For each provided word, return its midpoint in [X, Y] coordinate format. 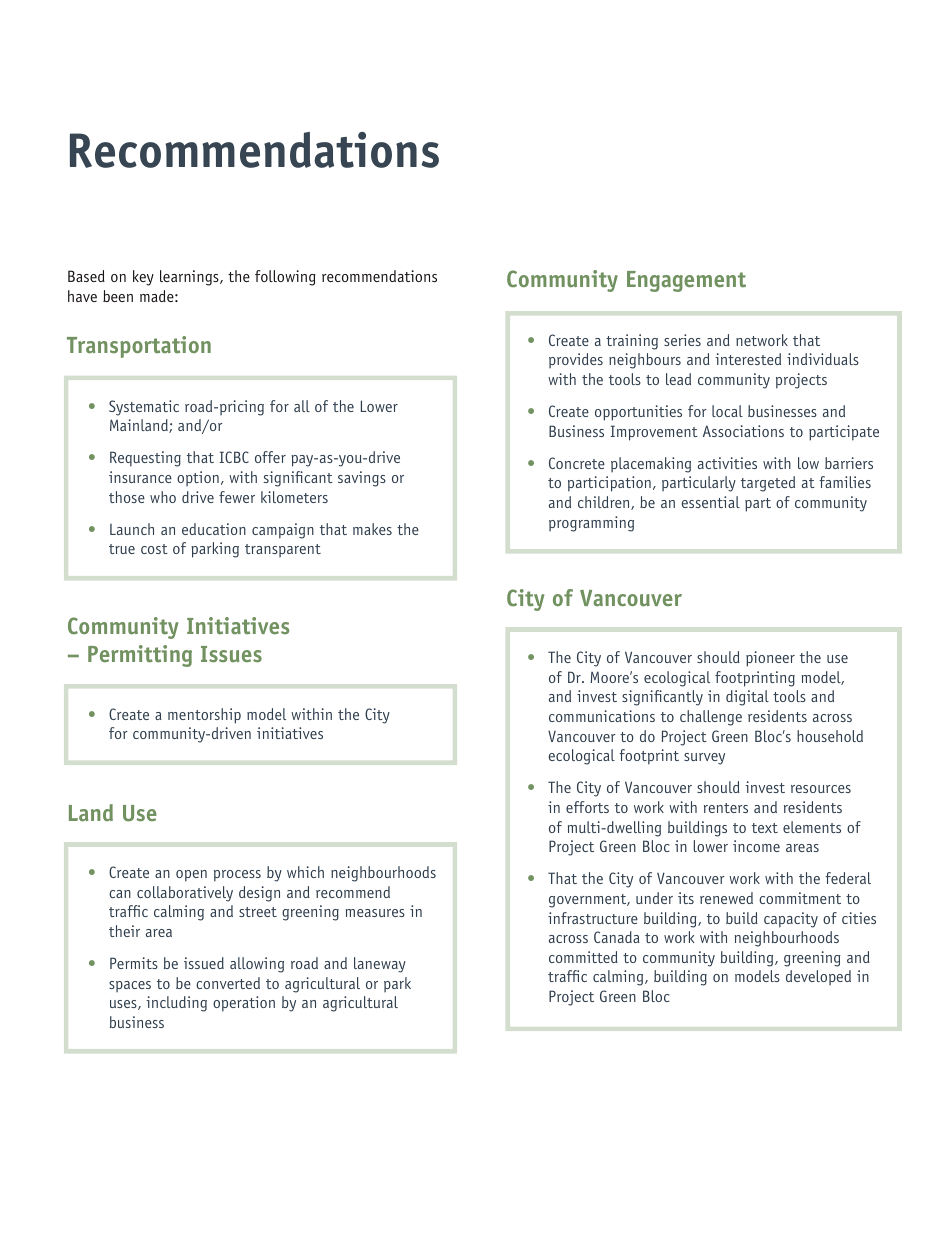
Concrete [577, 463]
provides [576, 360]
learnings [190, 278]
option [198, 478]
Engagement [686, 281]
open [191, 876]
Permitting [140, 656]
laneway [380, 965]
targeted [768, 484]
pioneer [770, 659]
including [176, 1004]
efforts [587, 807]
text [765, 828]
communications [602, 716]
